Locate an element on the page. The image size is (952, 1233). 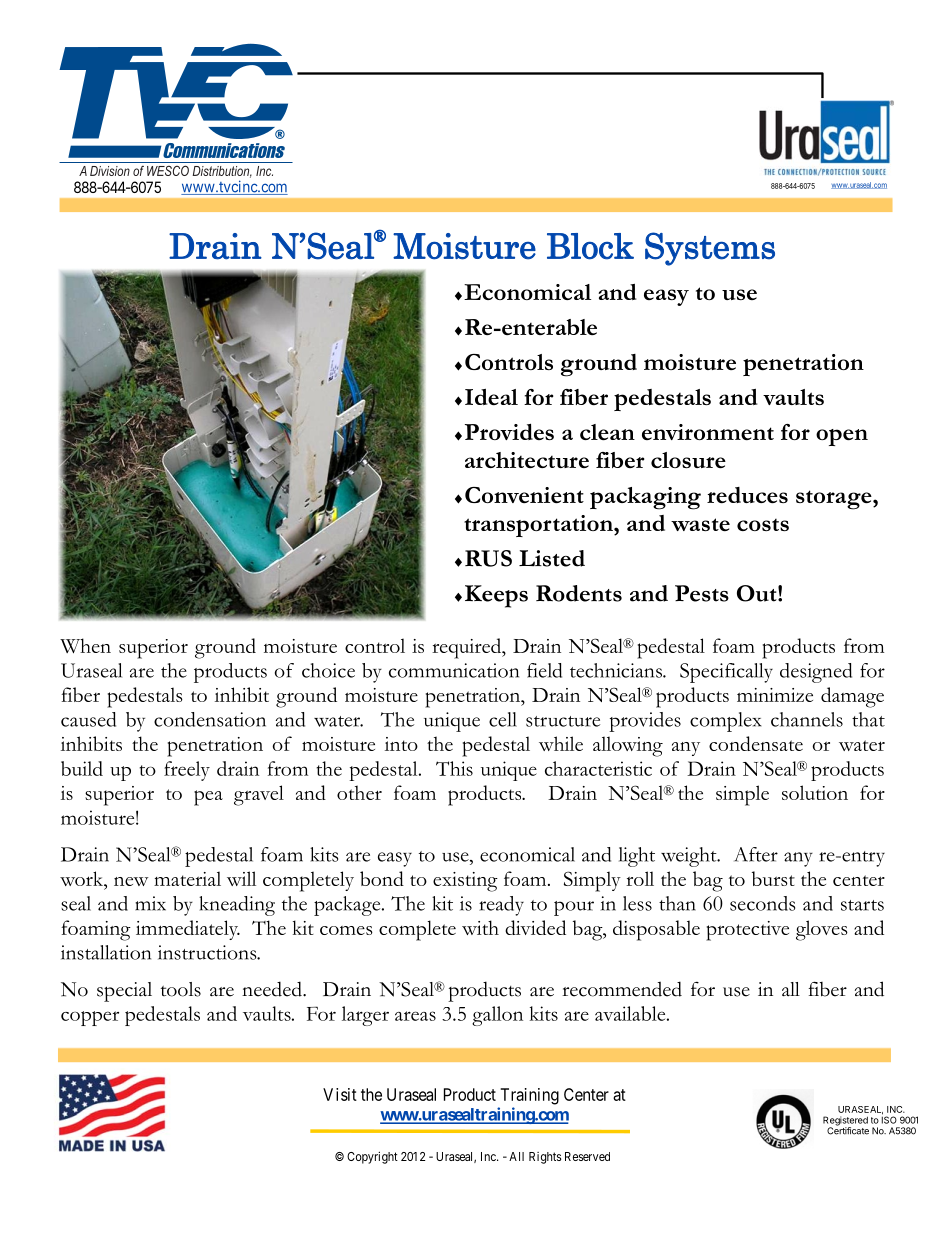
existing is located at coordinates (465, 882).
